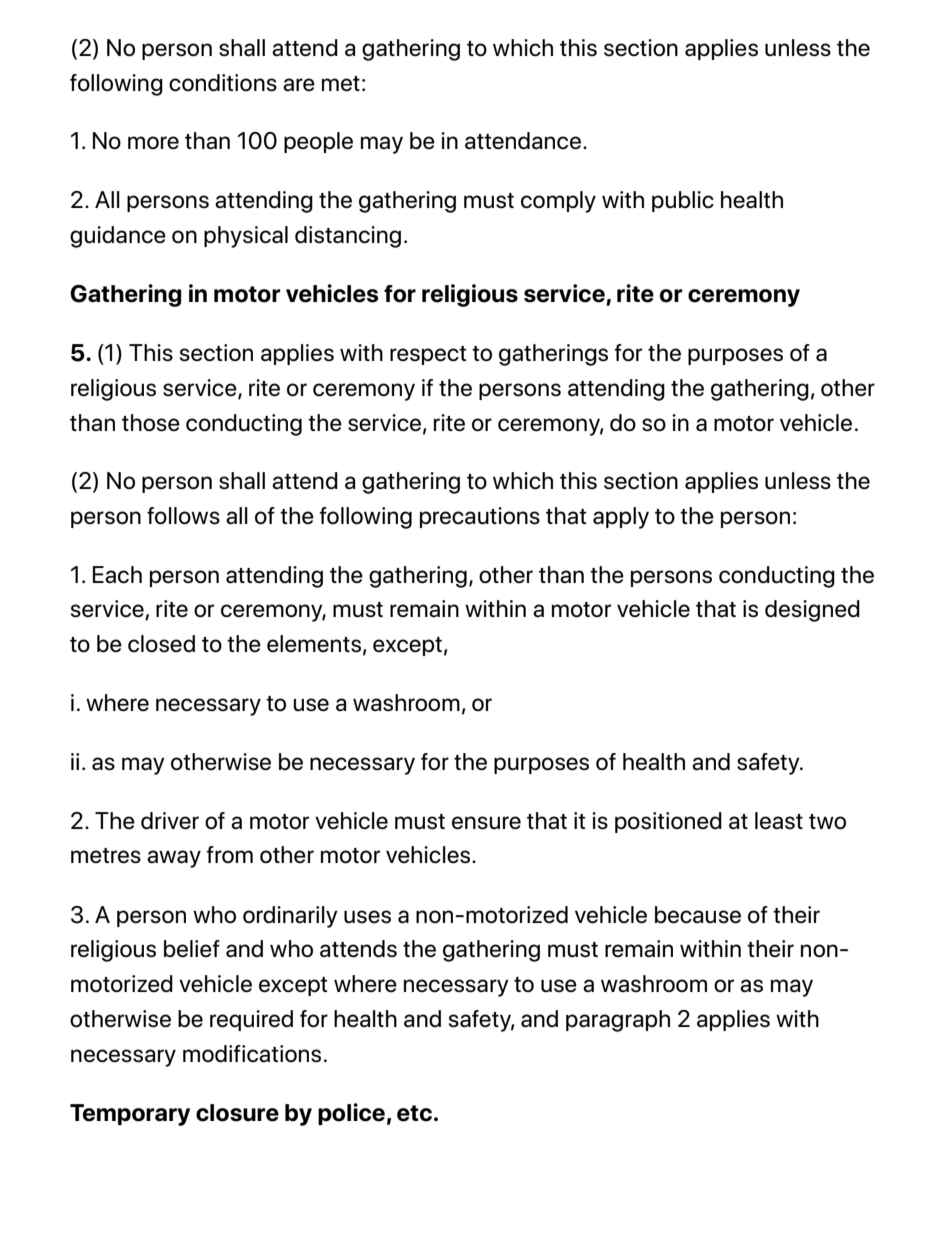 The image size is (952, 1233). What do you see at coordinates (480, 517) in the screenshot?
I see `precautions` at bounding box center [480, 517].
